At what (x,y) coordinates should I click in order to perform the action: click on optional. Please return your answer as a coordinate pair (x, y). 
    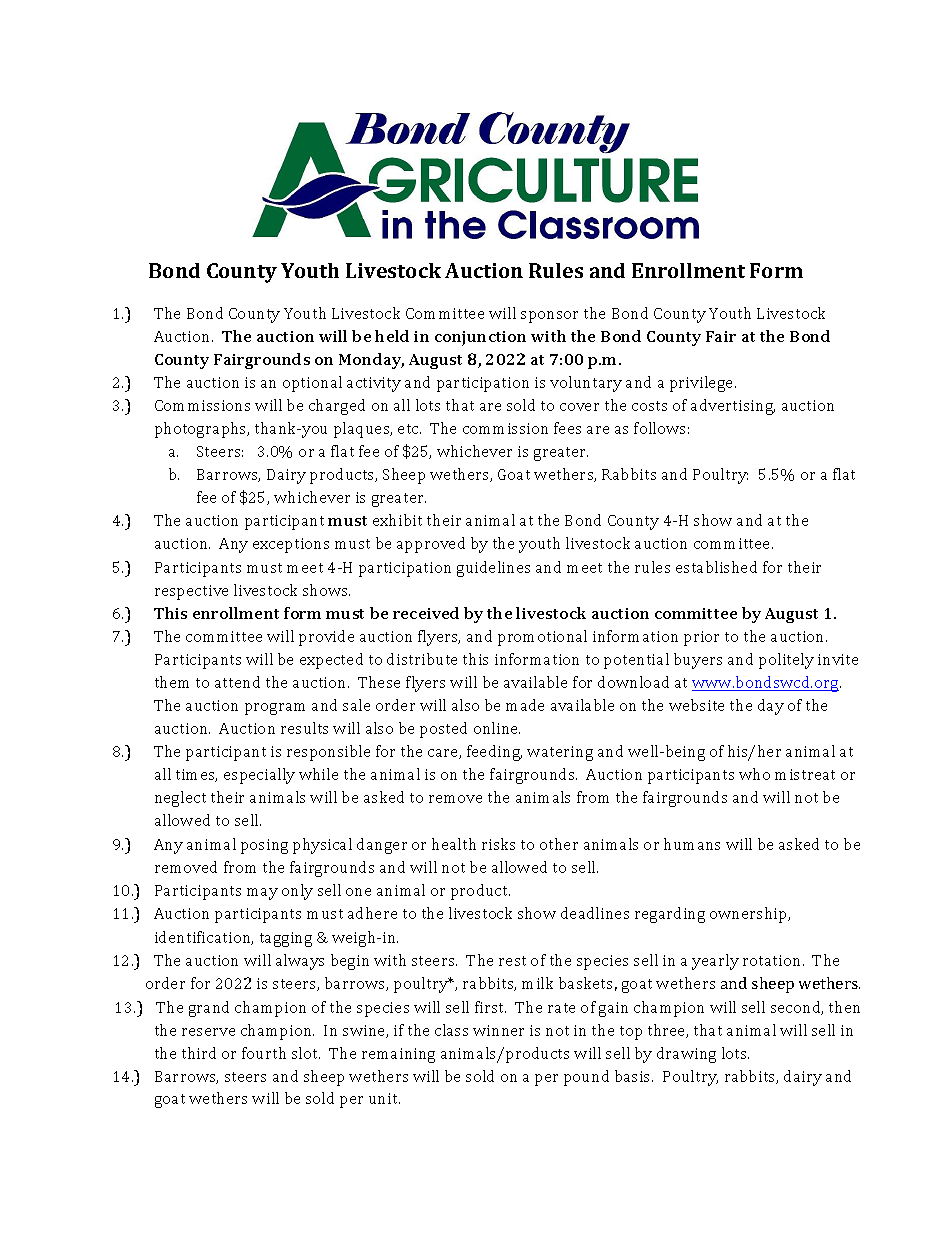
    Looking at the image, I should click on (312, 384).
